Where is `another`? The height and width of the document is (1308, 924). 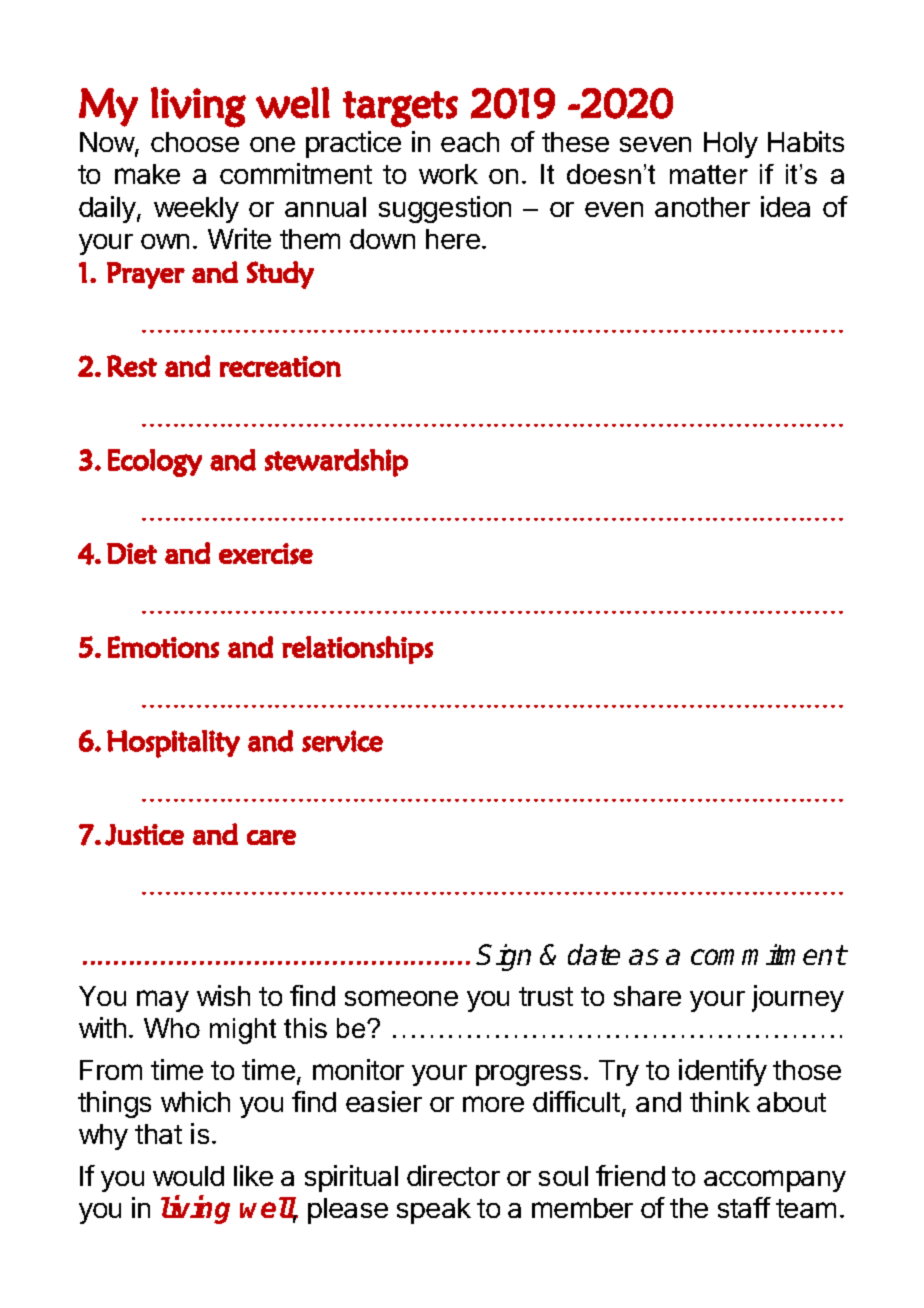
another is located at coordinates (702, 207).
